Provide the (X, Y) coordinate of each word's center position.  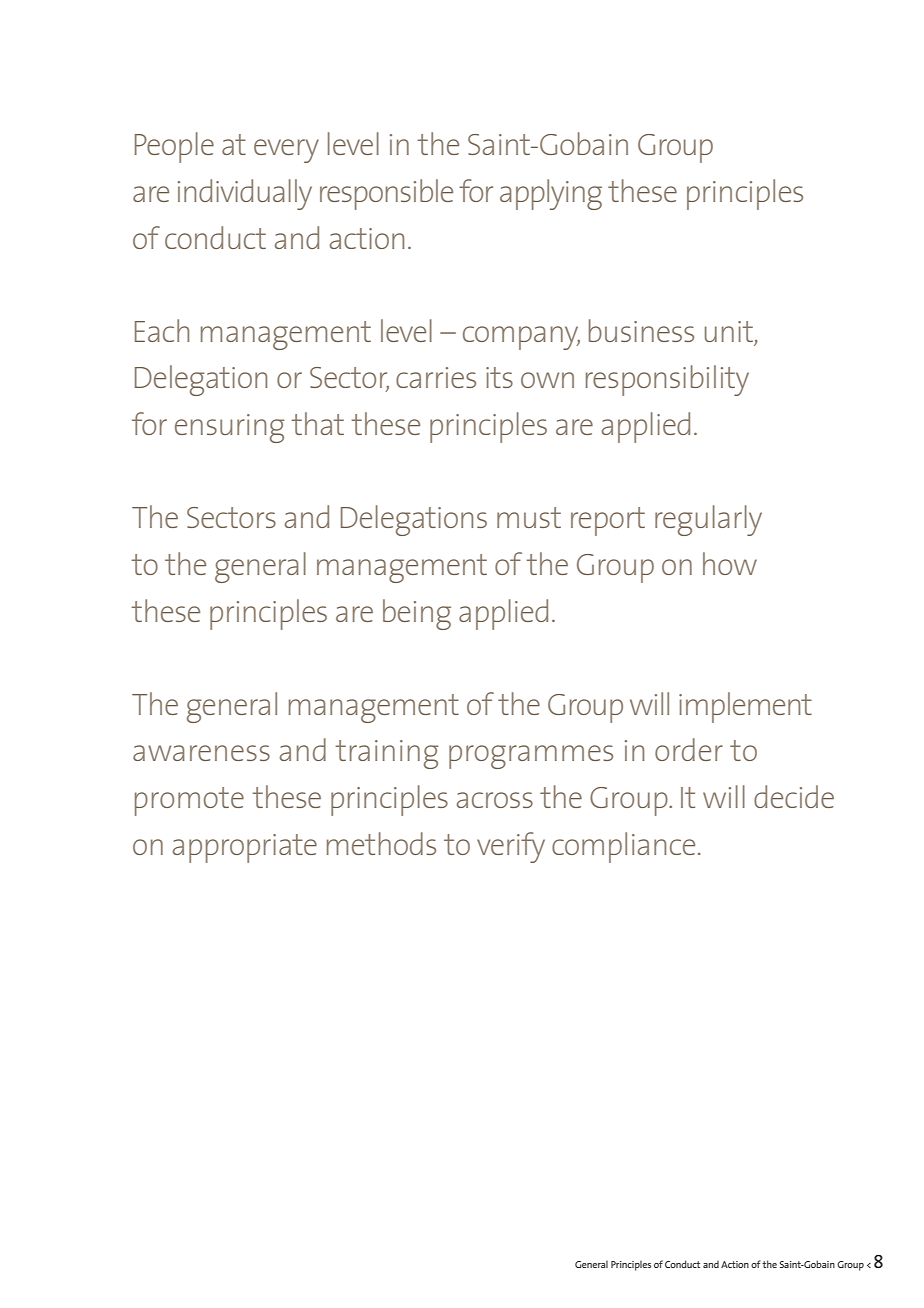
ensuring (230, 428)
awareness (201, 753)
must (529, 517)
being (417, 614)
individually (245, 194)
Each (162, 330)
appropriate (245, 848)
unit (730, 333)
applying (551, 194)
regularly (708, 520)
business (641, 330)
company (521, 338)
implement (745, 707)
